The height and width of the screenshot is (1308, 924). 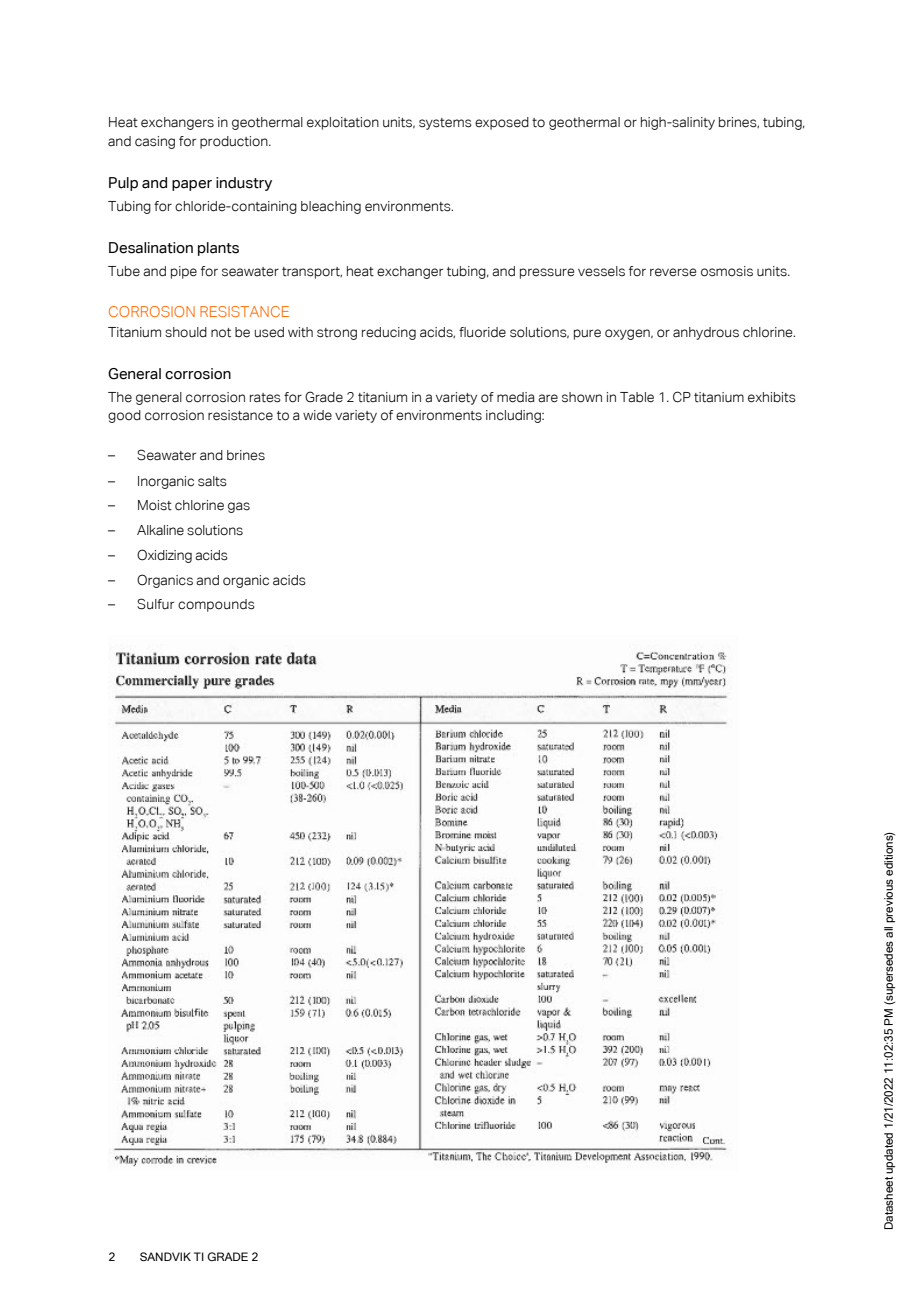 I want to click on Sulfur, so click(x=155, y=604).
